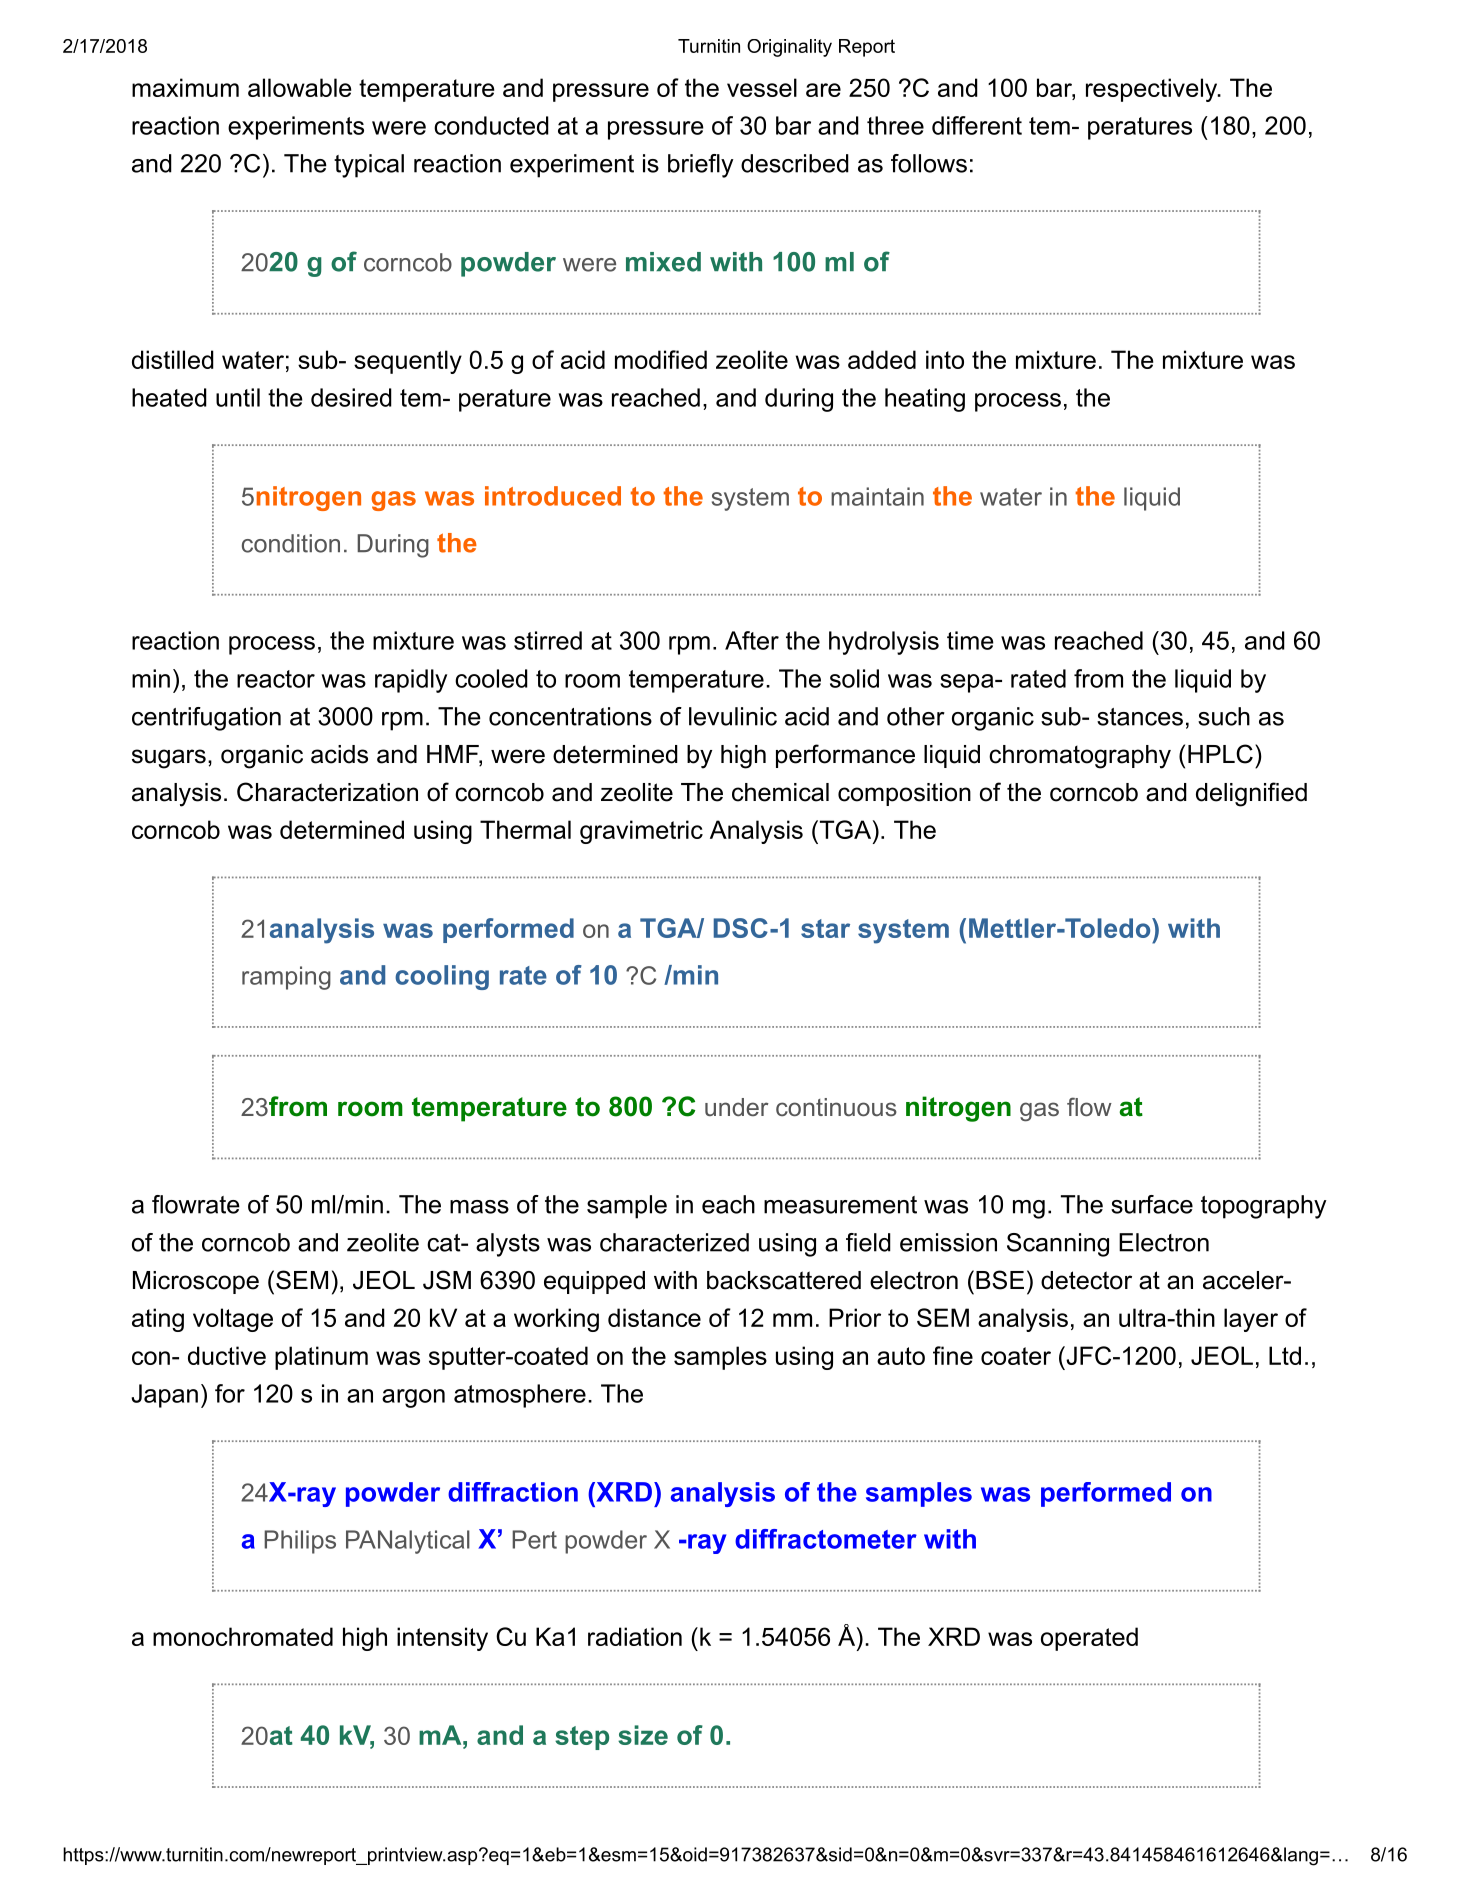  I want to click on chromatography, so click(1080, 757).
